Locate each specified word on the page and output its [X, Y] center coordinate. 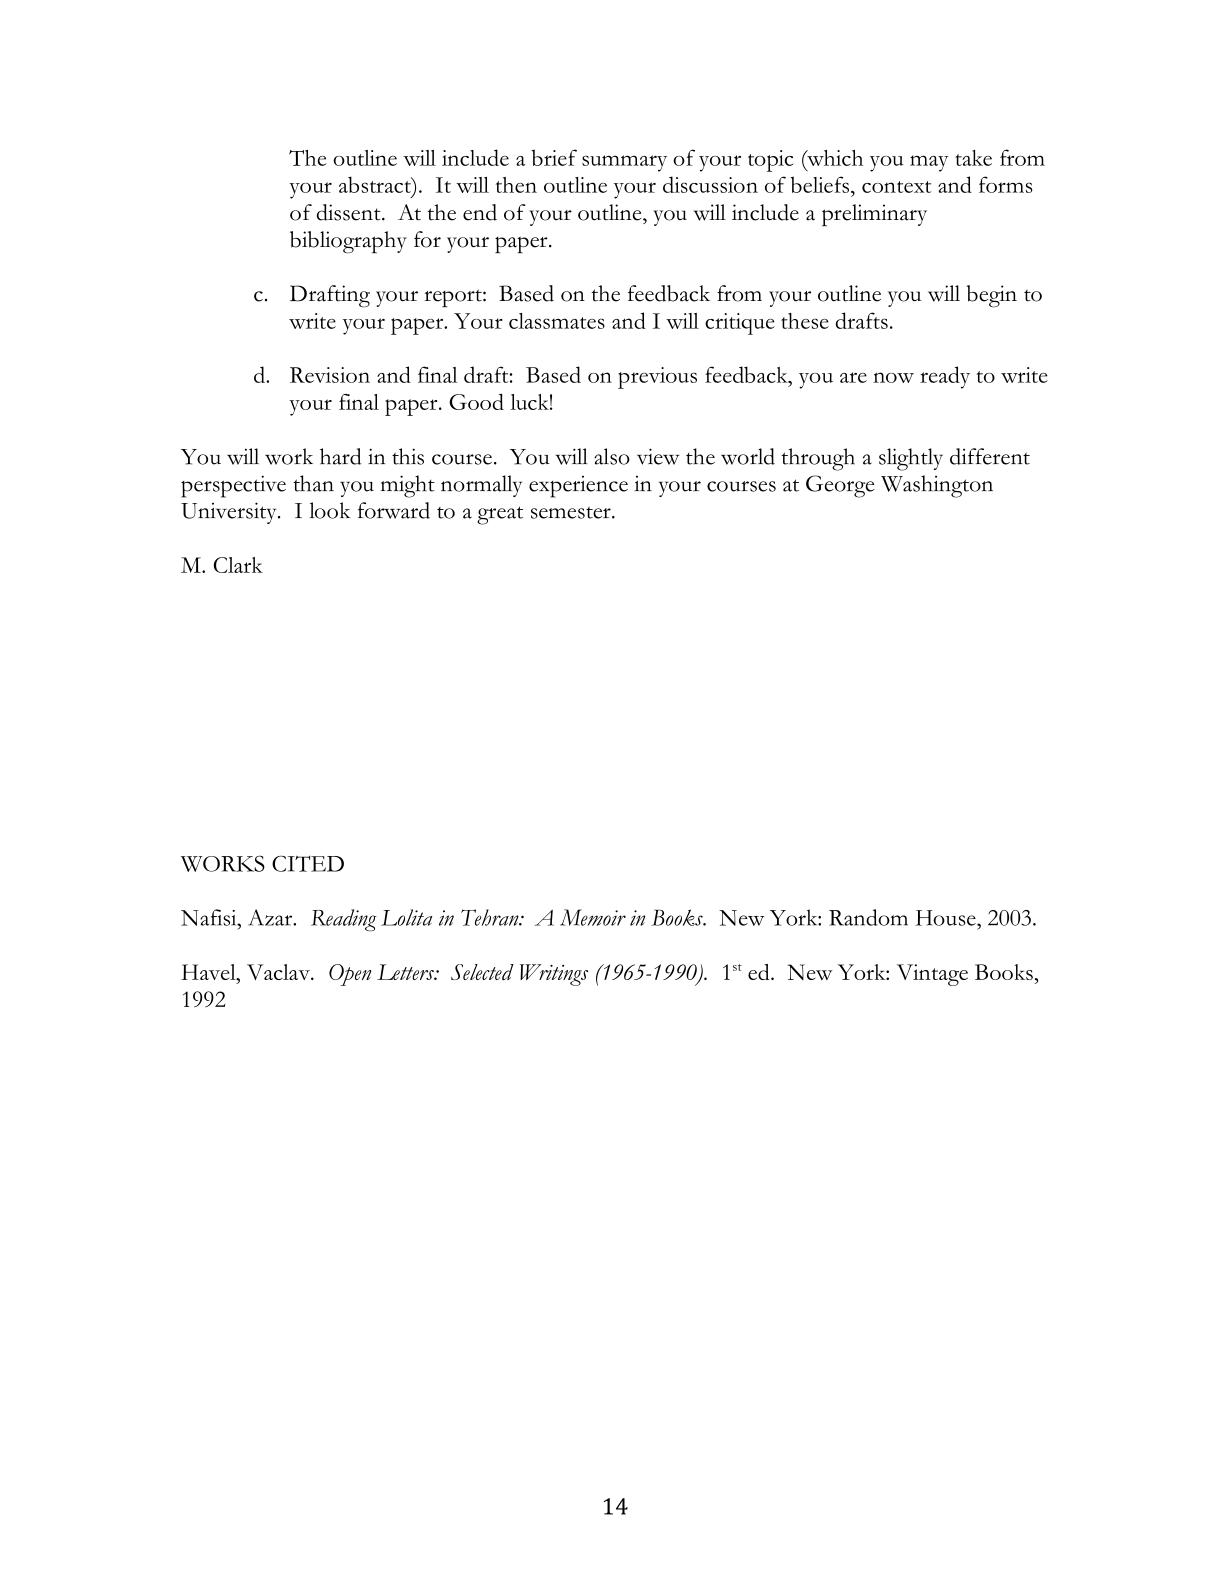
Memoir [593, 917]
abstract [376, 184]
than [313, 483]
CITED [308, 864]
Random [868, 917]
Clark [238, 565]
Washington [937, 486]
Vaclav [280, 972]
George [840, 486]
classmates [557, 321]
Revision [330, 375]
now [893, 377]
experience [578, 487]
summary [624, 163]
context [896, 187]
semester [572, 513]
